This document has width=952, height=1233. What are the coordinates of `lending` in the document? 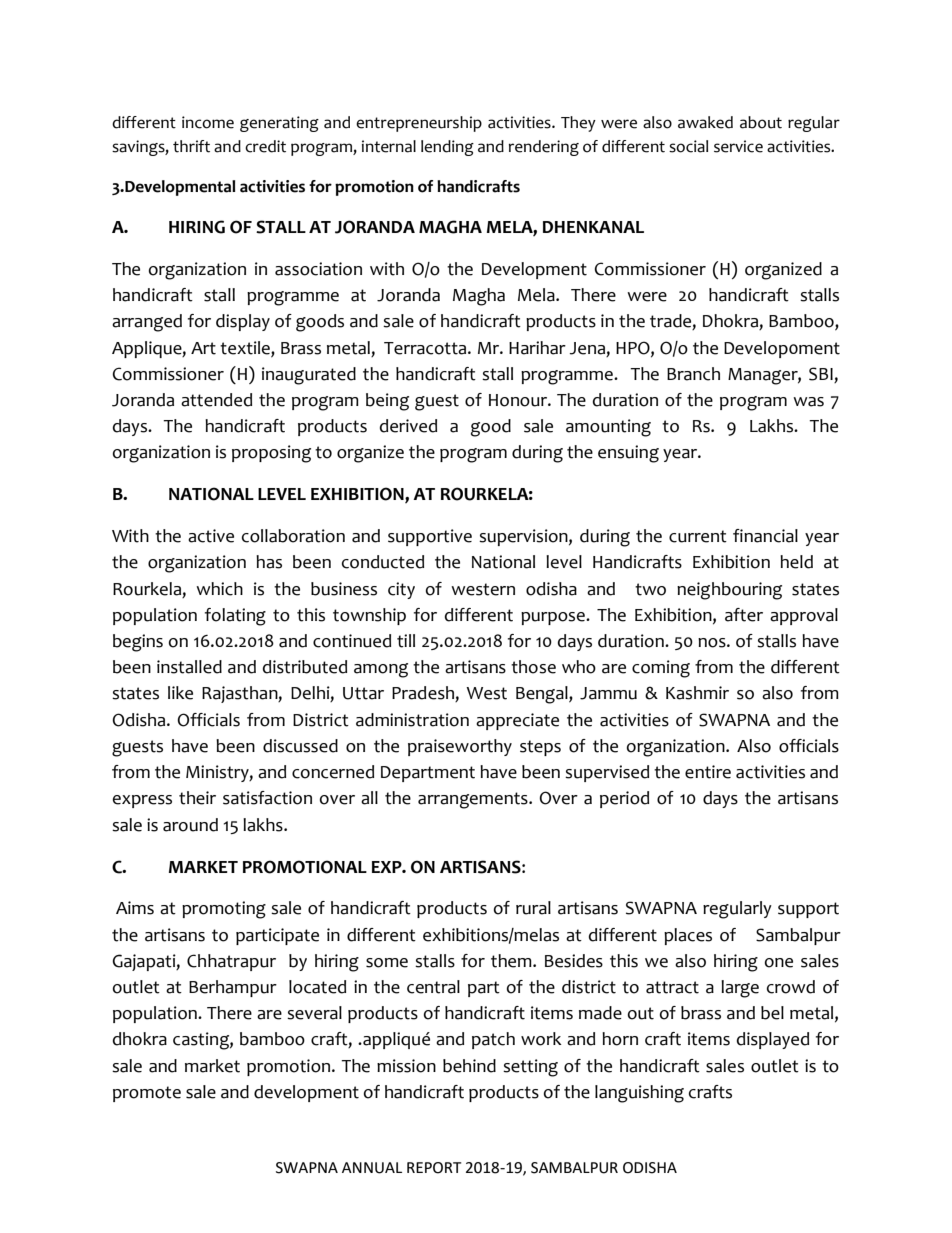 It's located at (447, 148).
